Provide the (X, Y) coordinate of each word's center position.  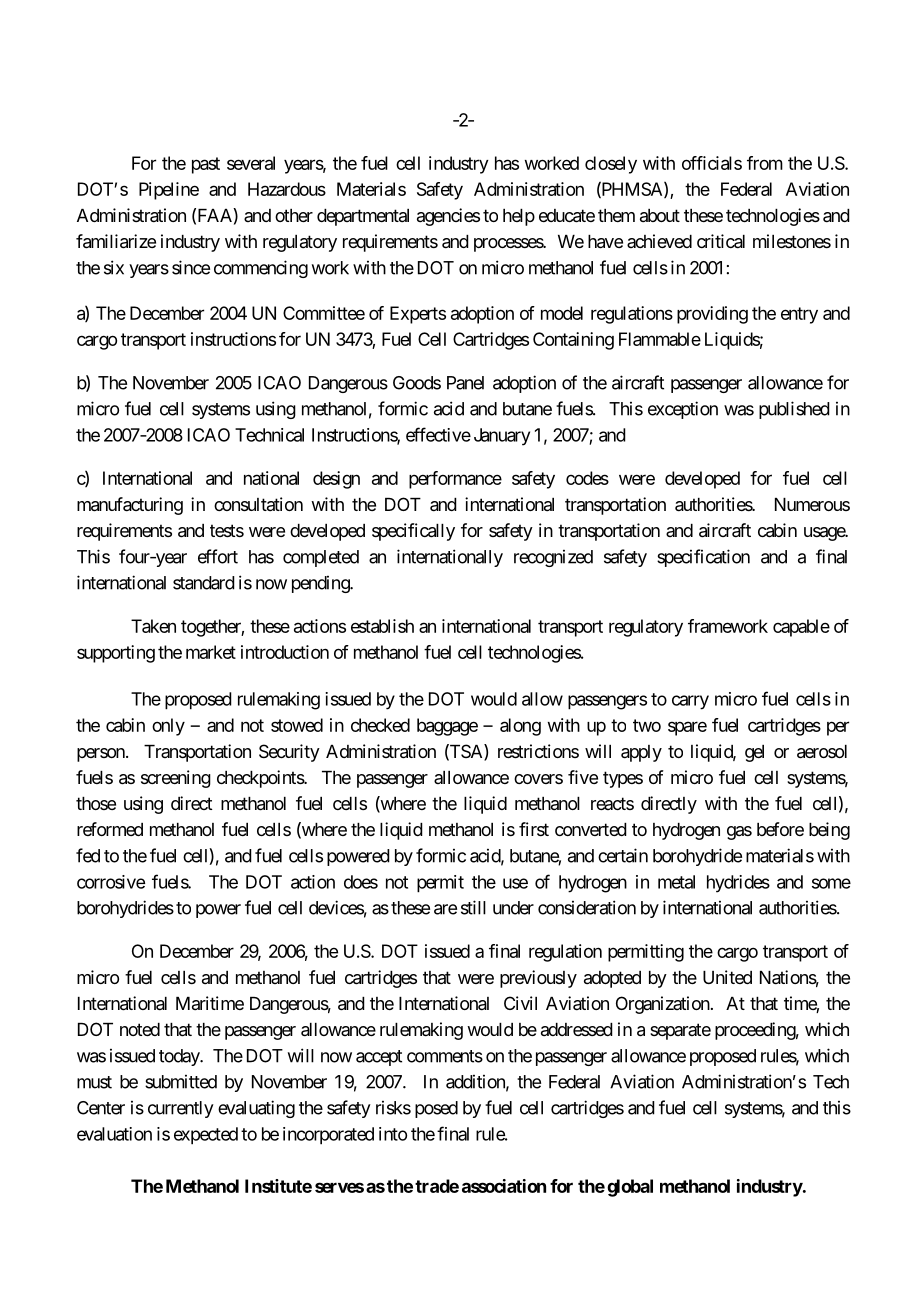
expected (206, 1136)
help (519, 217)
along (520, 727)
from (765, 163)
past (206, 165)
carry (690, 702)
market (211, 652)
